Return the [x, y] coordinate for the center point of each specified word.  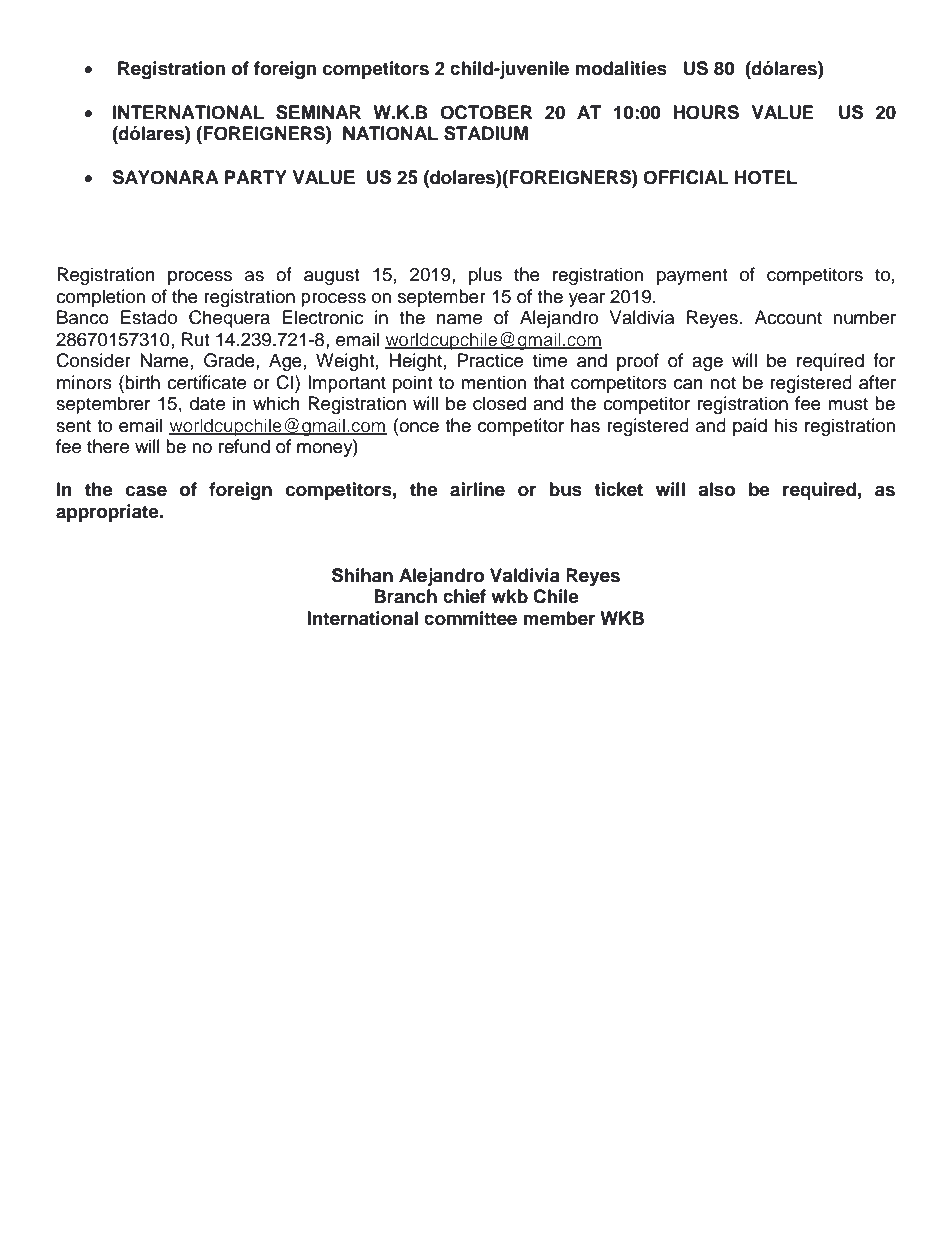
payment [692, 277]
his [786, 425]
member [559, 618]
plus [485, 276]
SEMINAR [318, 112]
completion [100, 298]
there [108, 446]
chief [464, 596]
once [418, 426]
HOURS [706, 112]
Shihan [362, 575]
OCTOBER [486, 112]
